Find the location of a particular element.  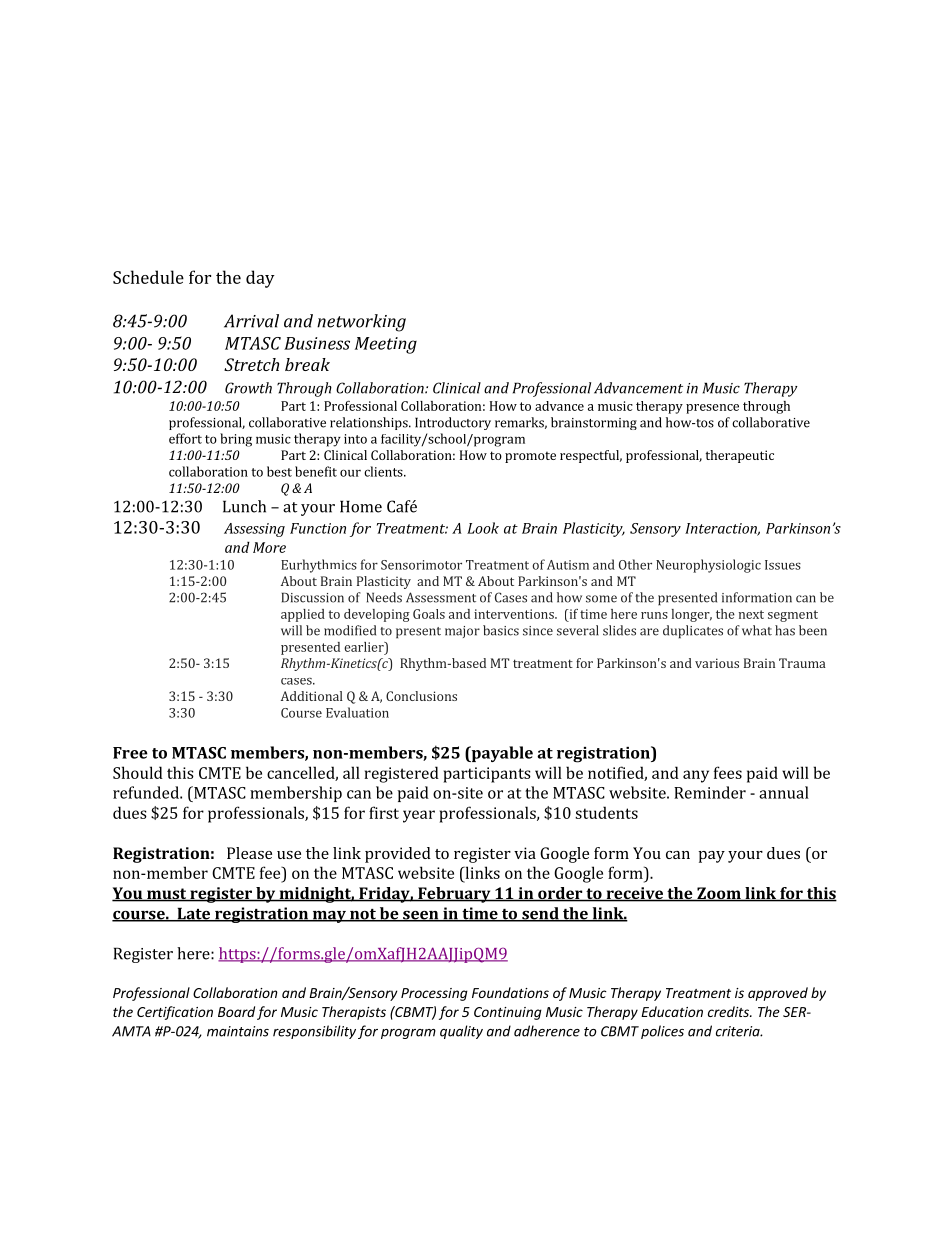

Arrival is located at coordinates (251, 321).
